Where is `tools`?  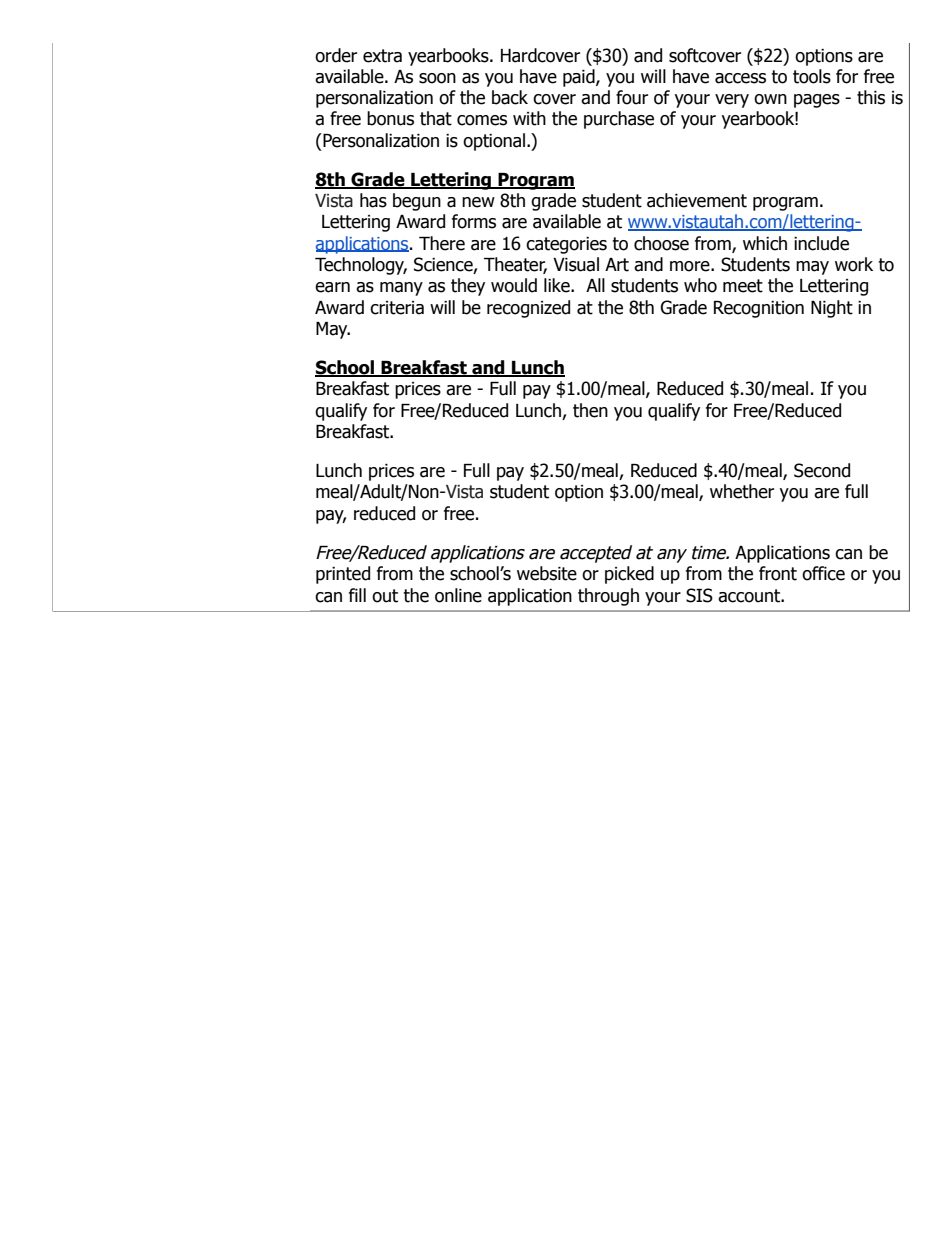
tools is located at coordinates (812, 76).
